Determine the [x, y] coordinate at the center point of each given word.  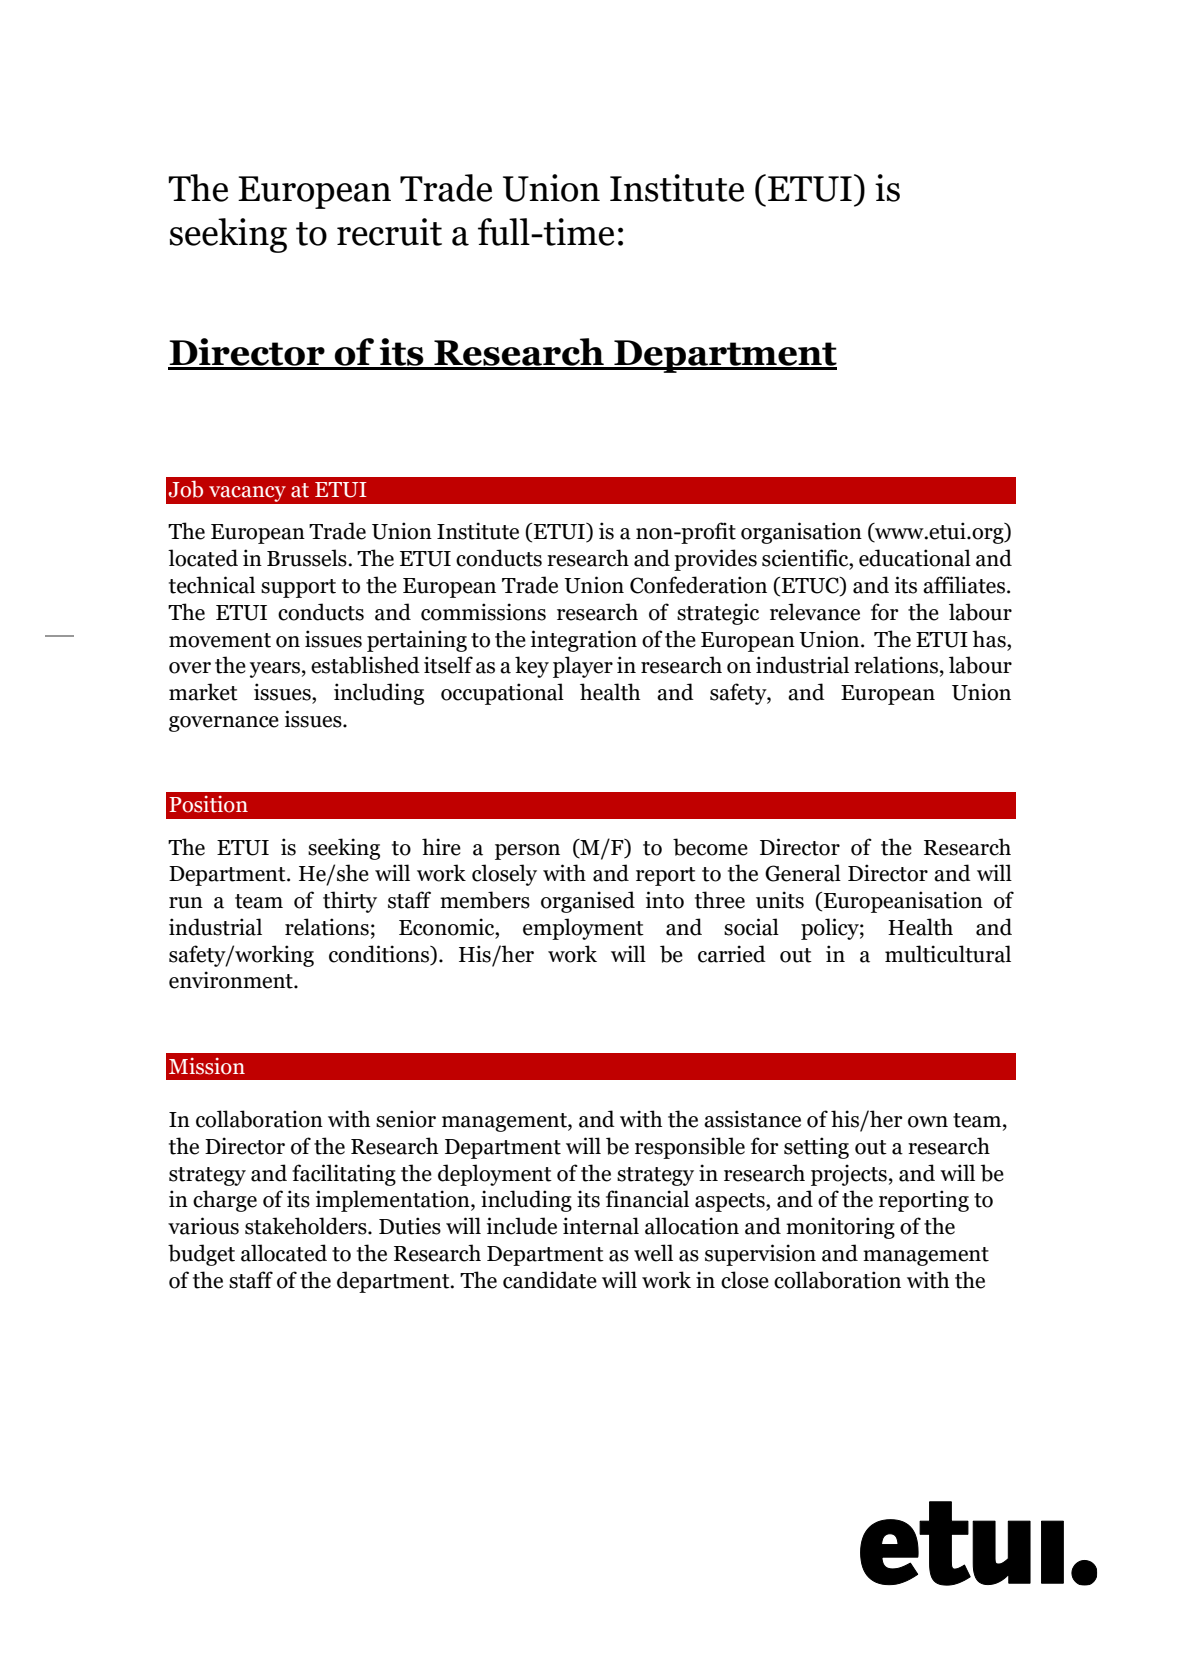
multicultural [948, 954]
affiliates [965, 585]
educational [915, 558]
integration [584, 641]
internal [601, 1226]
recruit [389, 232]
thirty [350, 902]
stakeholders [307, 1226]
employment [583, 929]
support [298, 588]
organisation [801, 533]
